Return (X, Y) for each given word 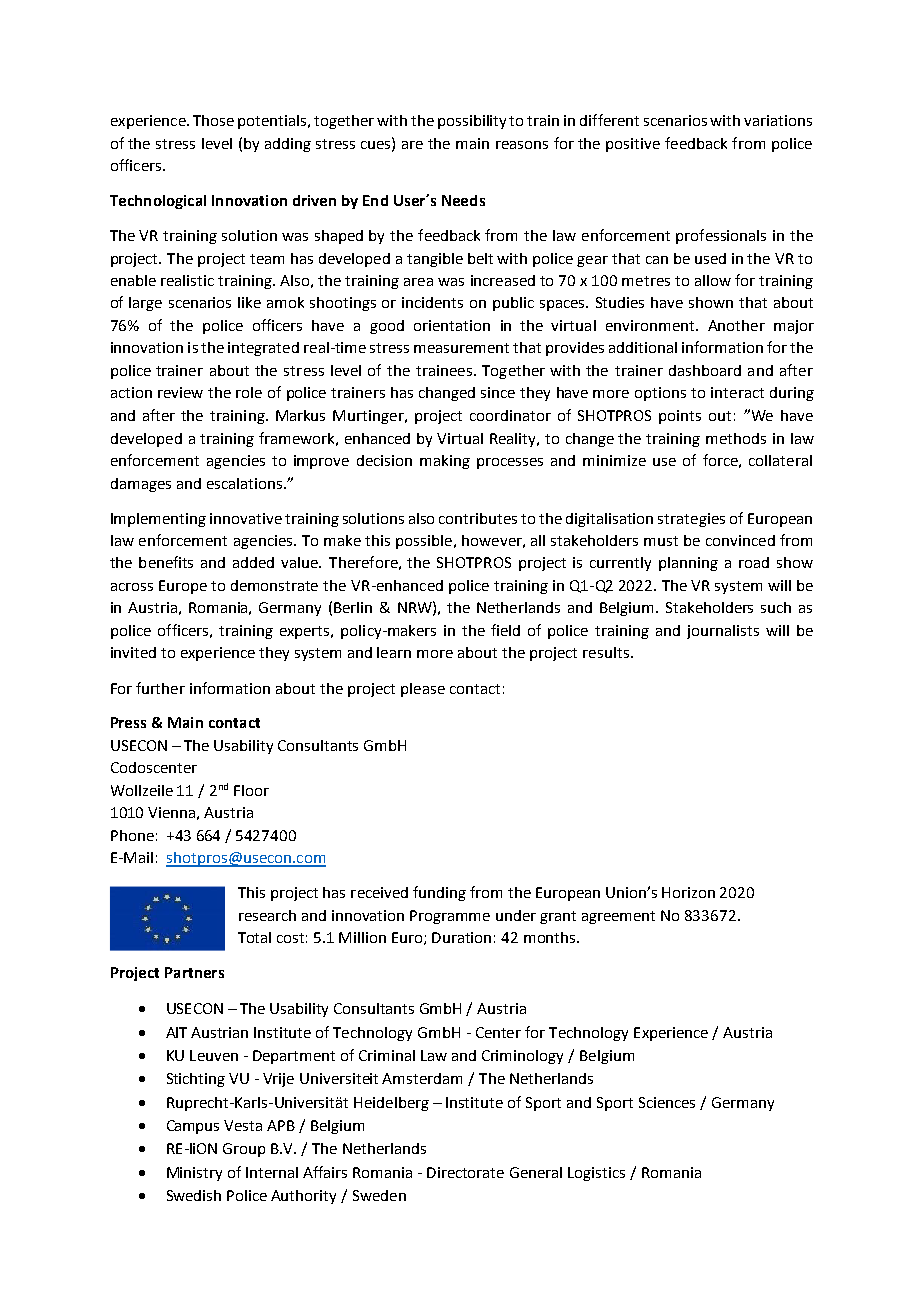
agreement (618, 917)
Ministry (194, 1174)
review (180, 392)
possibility (472, 122)
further (160, 688)
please (423, 690)
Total (254, 937)
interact (737, 392)
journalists (723, 632)
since (498, 392)
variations (778, 120)
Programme (450, 917)
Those (213, 120)
